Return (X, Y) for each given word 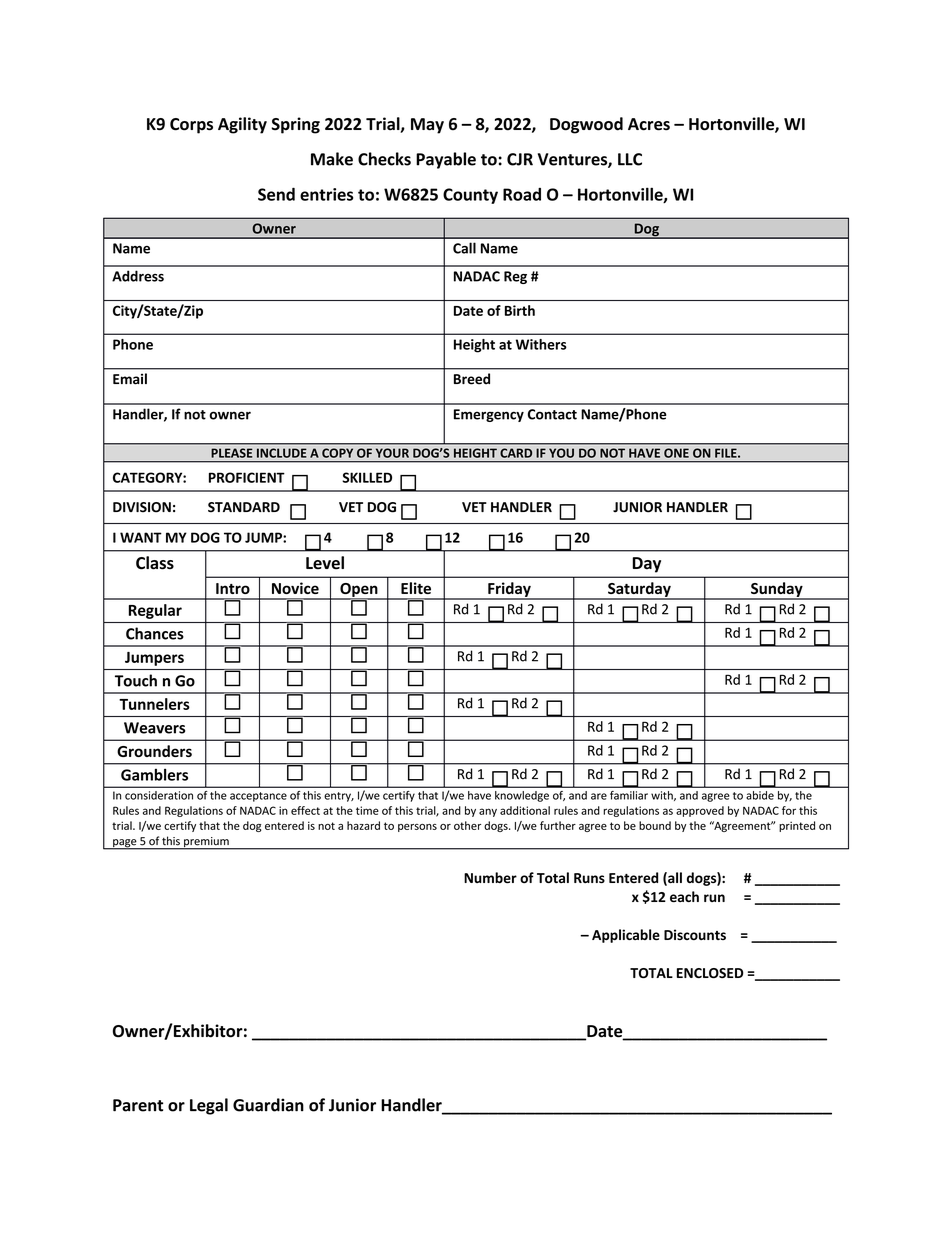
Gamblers (154, 774)
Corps (191, 126)
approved (700, 811)
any (488, 812)
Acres (649, 124)
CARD (516, 453)
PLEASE (232, 453)
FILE (727, 453)
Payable (446, 160)
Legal (209, 1106)
